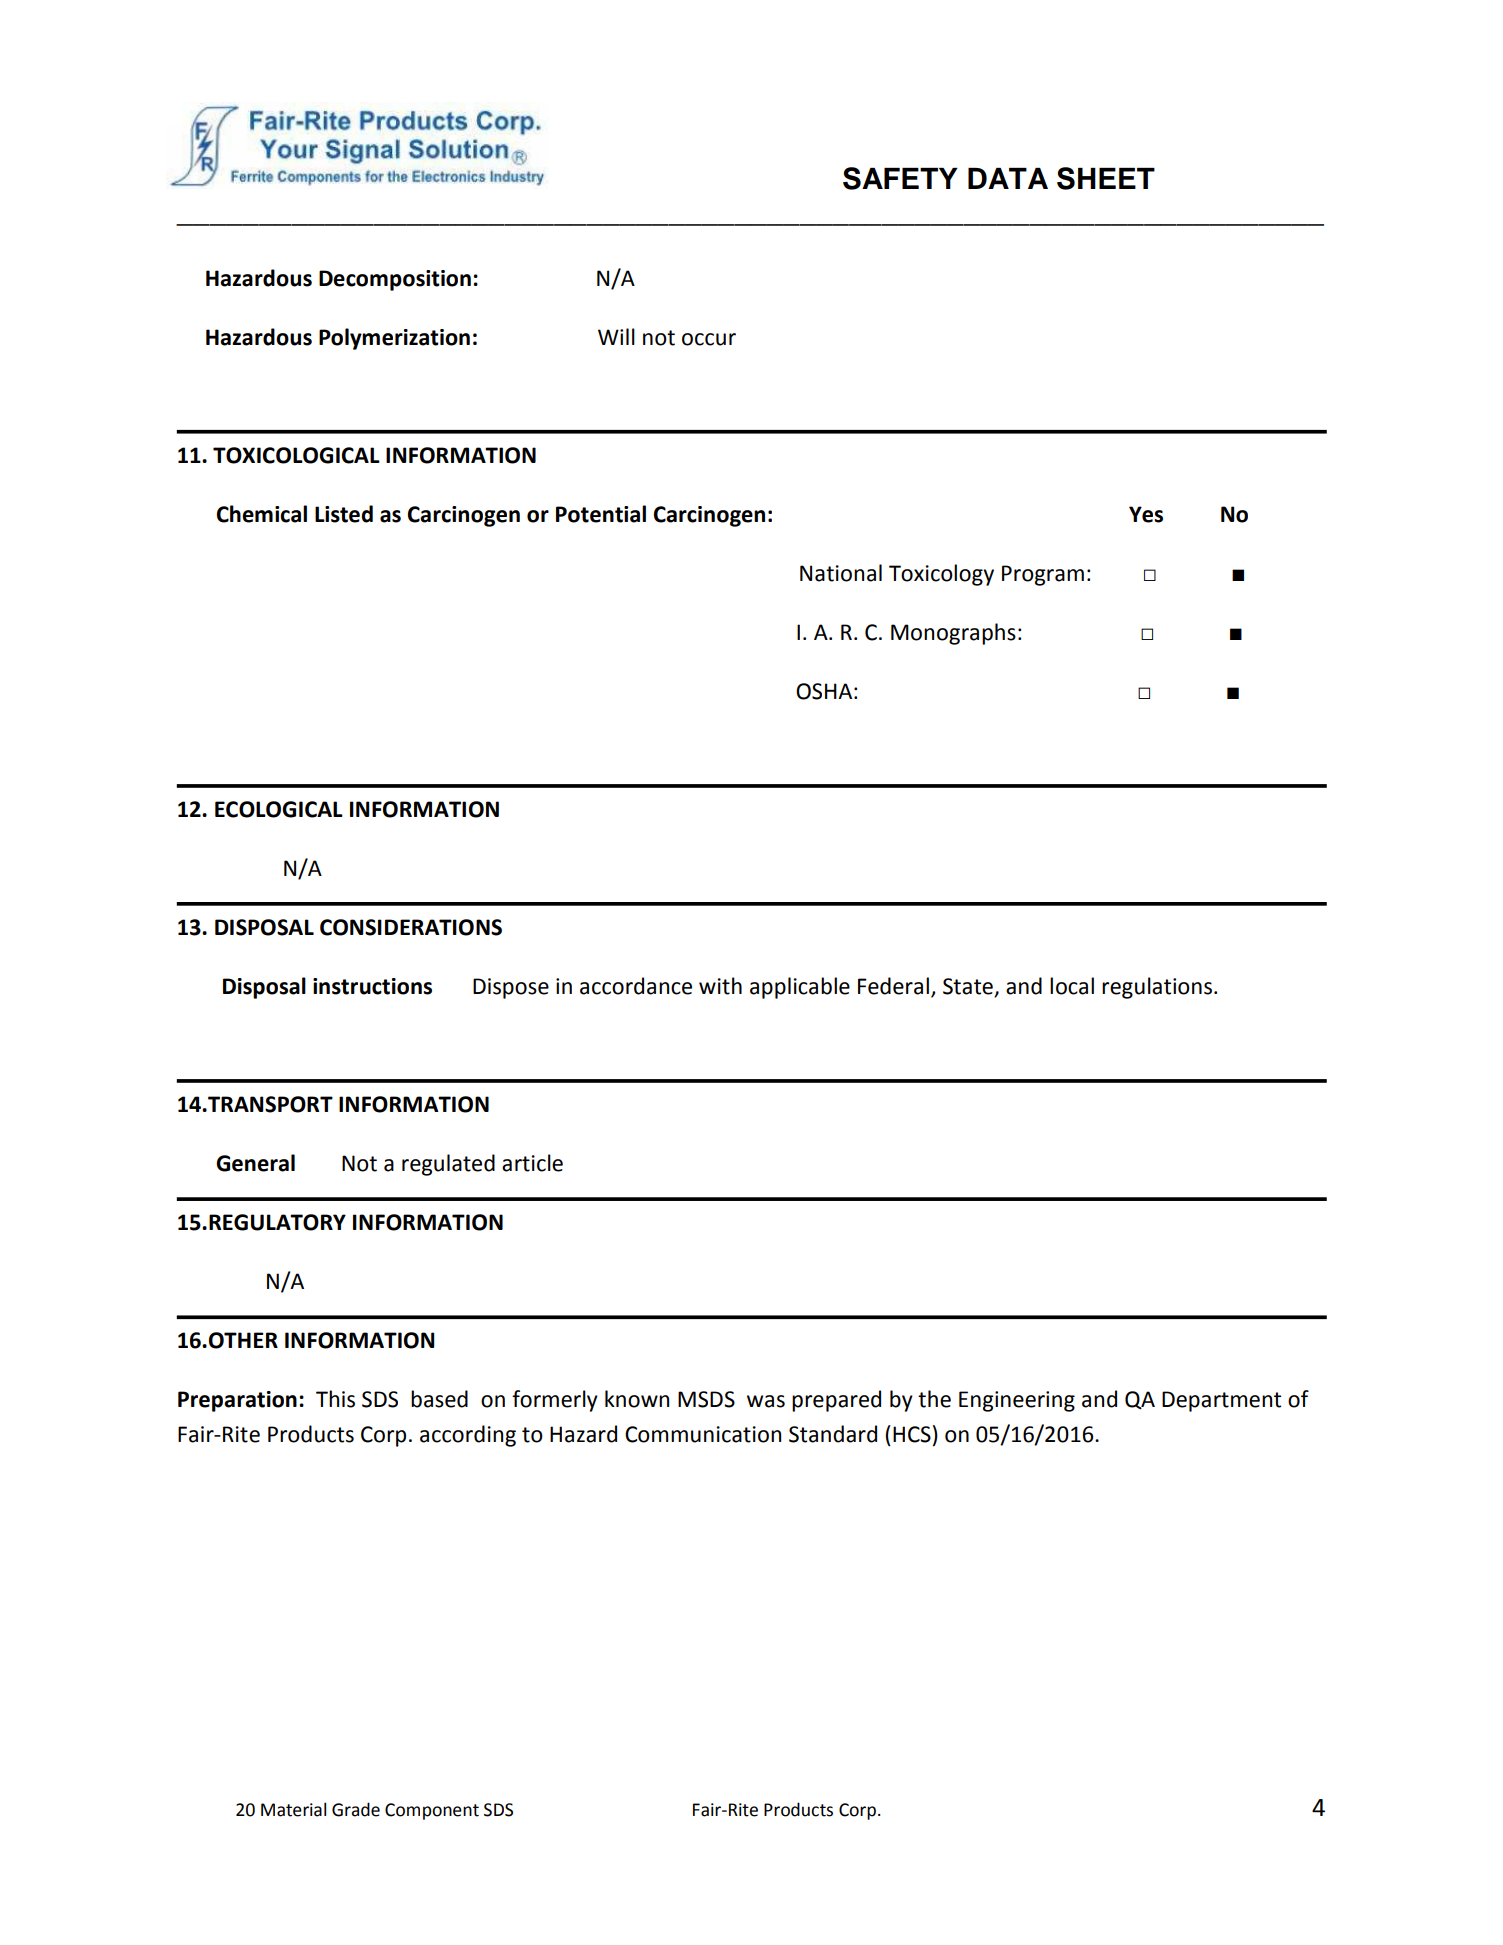 Image resolution: width=1503 pixels, height=1945 pixels. I want to click on with, so click(720, 986).
